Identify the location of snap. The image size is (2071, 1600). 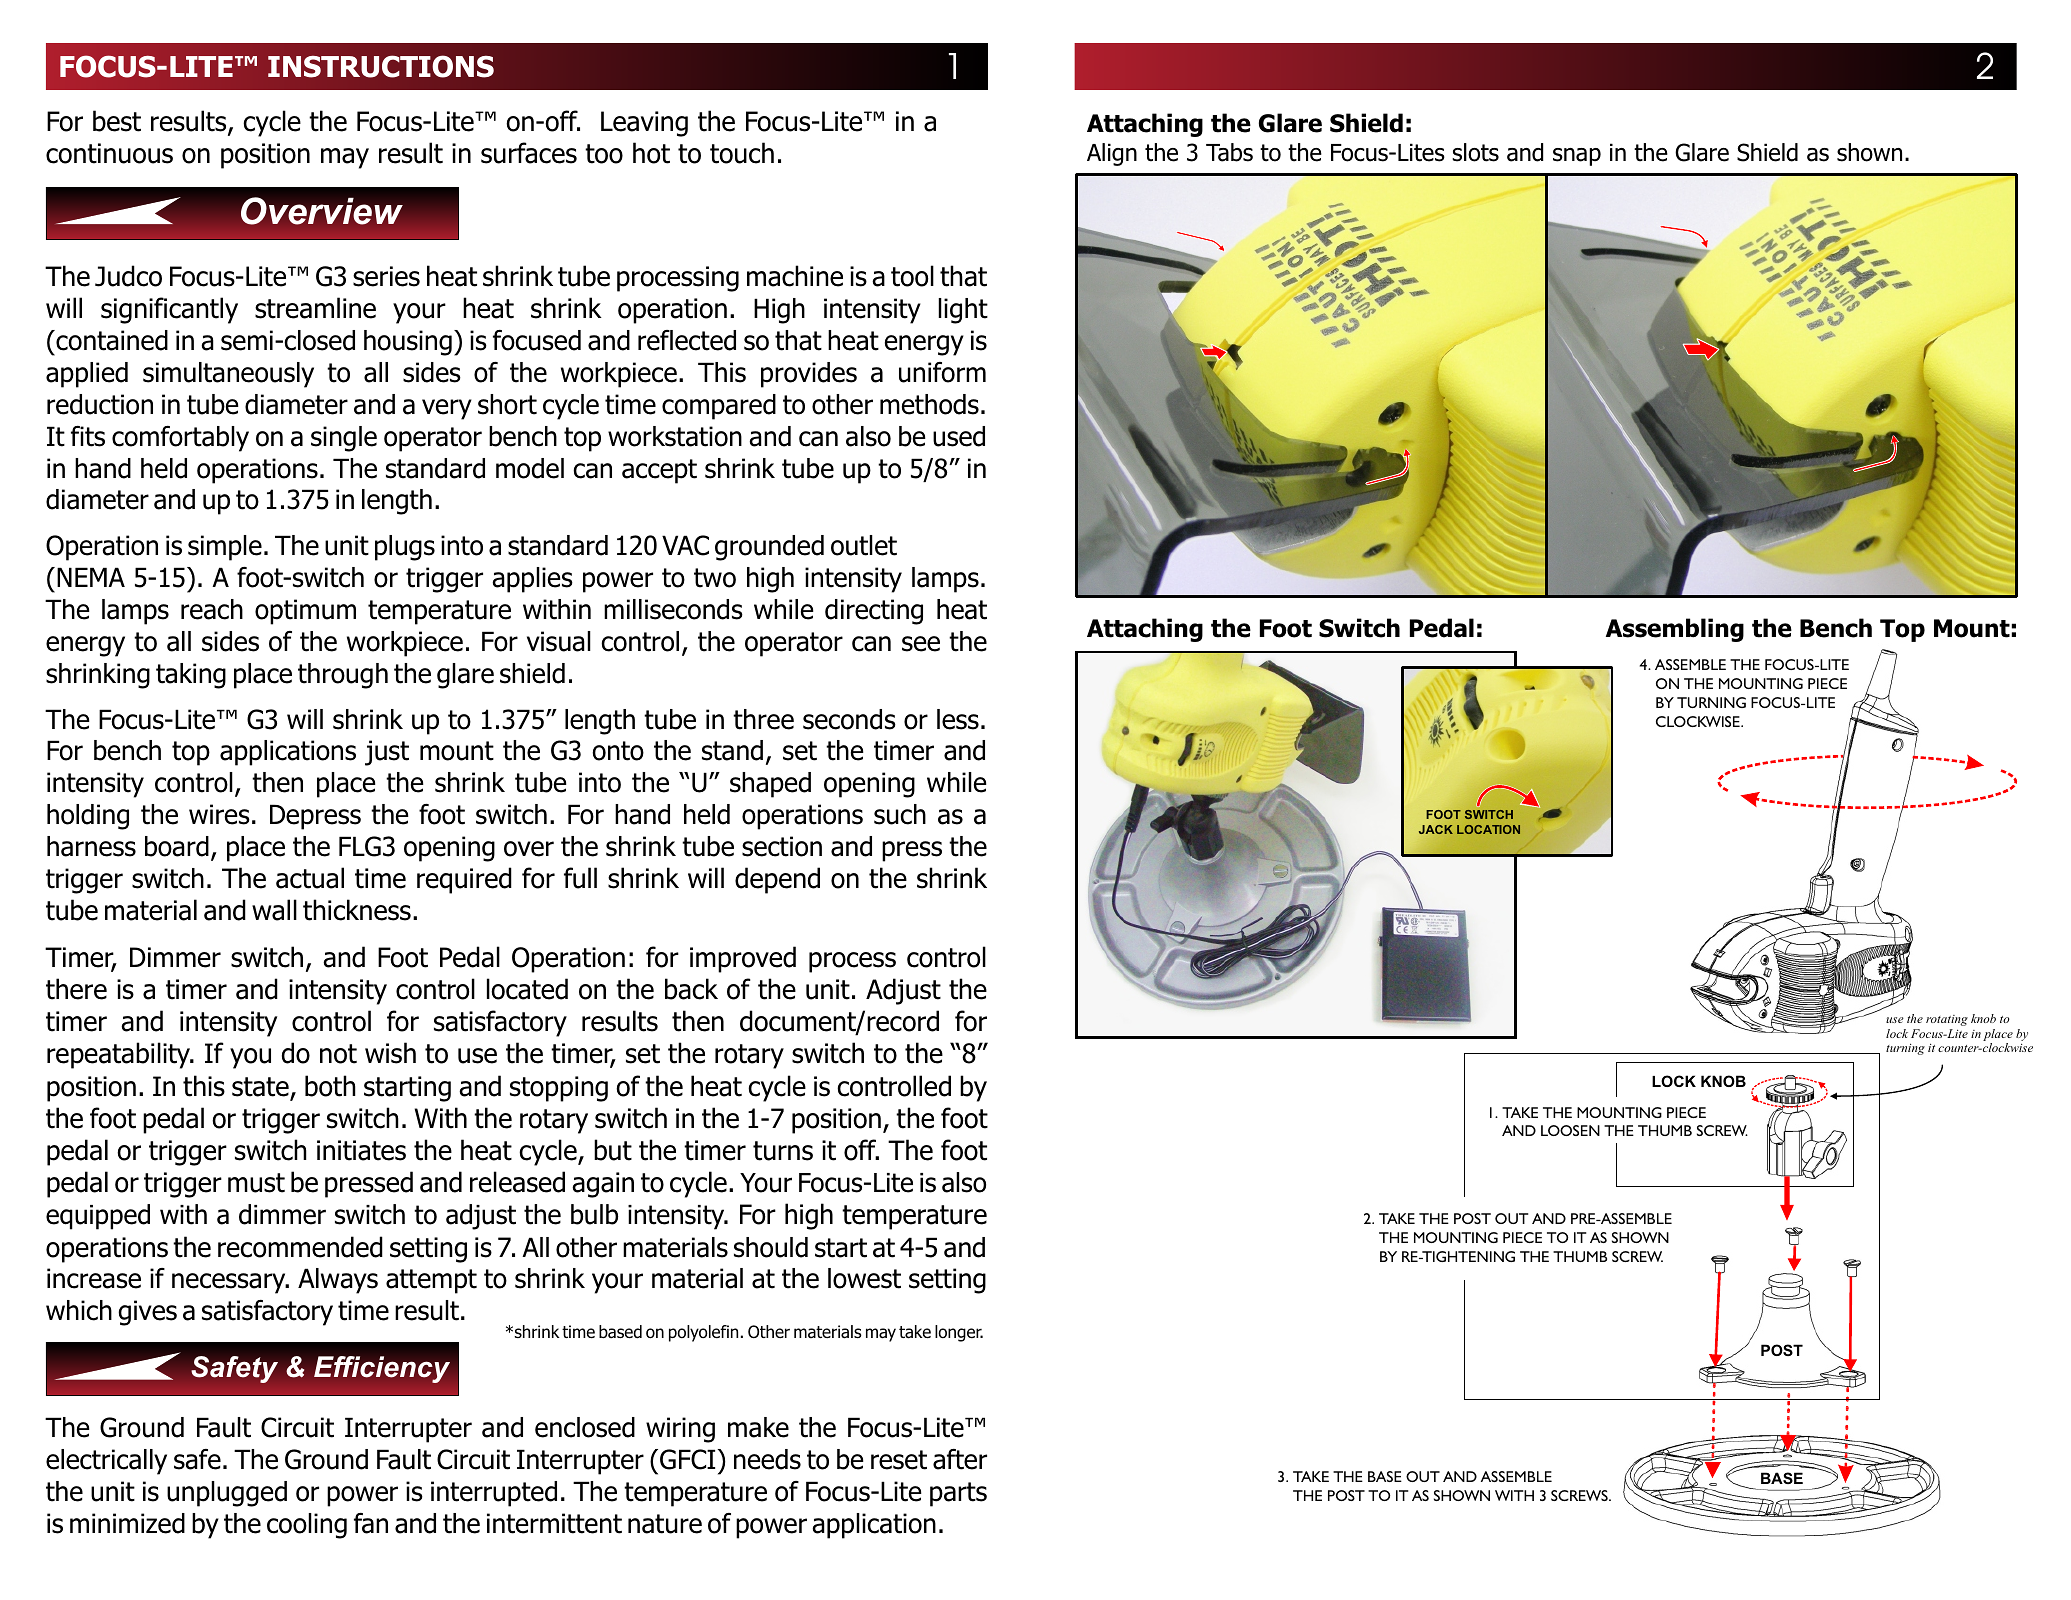
(1577, 157).
